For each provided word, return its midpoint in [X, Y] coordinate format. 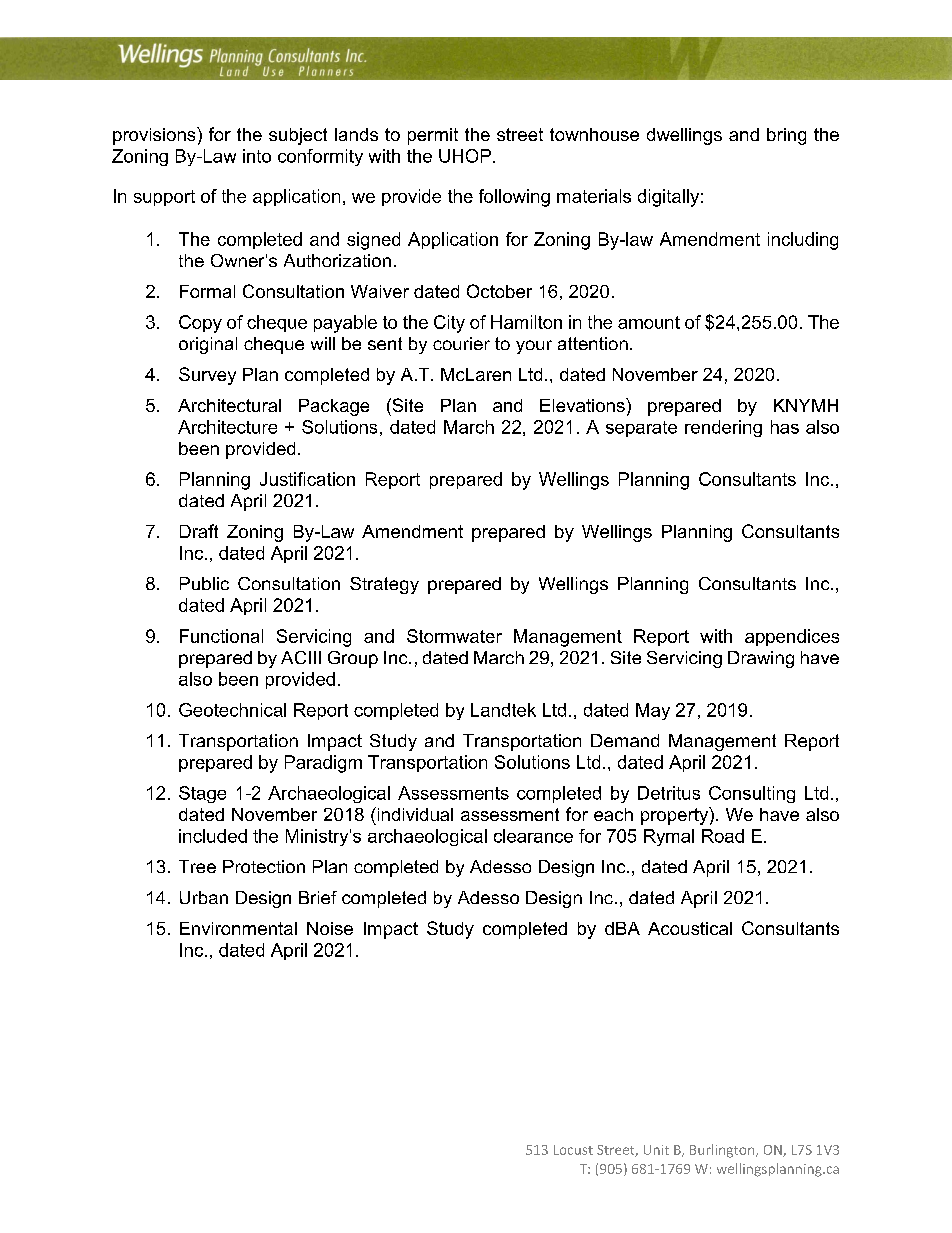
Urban [204, 897]
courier [461, 343]
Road [723, 836]
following [514, 198]
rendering [723, 428]
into [257, 156]
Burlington [723, 1151]
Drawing [761, 659]
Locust [573, 1150]
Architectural [229, 405]
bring [786, 136]
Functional [221, 636]
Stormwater [454, 636]
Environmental [238, 928]
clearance [533, 836]
